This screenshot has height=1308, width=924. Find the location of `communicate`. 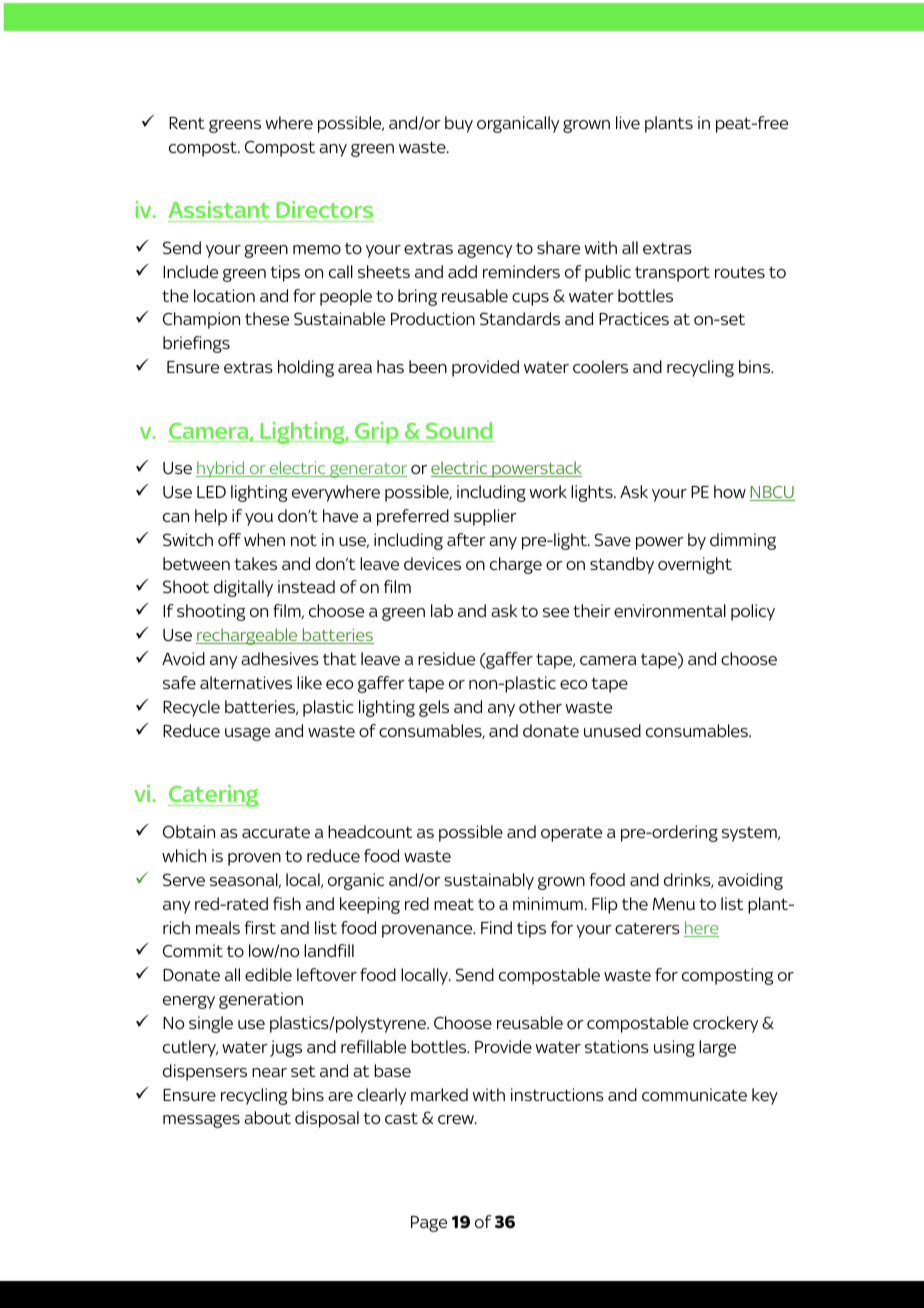

communicate is located at coordinates (694, 1094).
